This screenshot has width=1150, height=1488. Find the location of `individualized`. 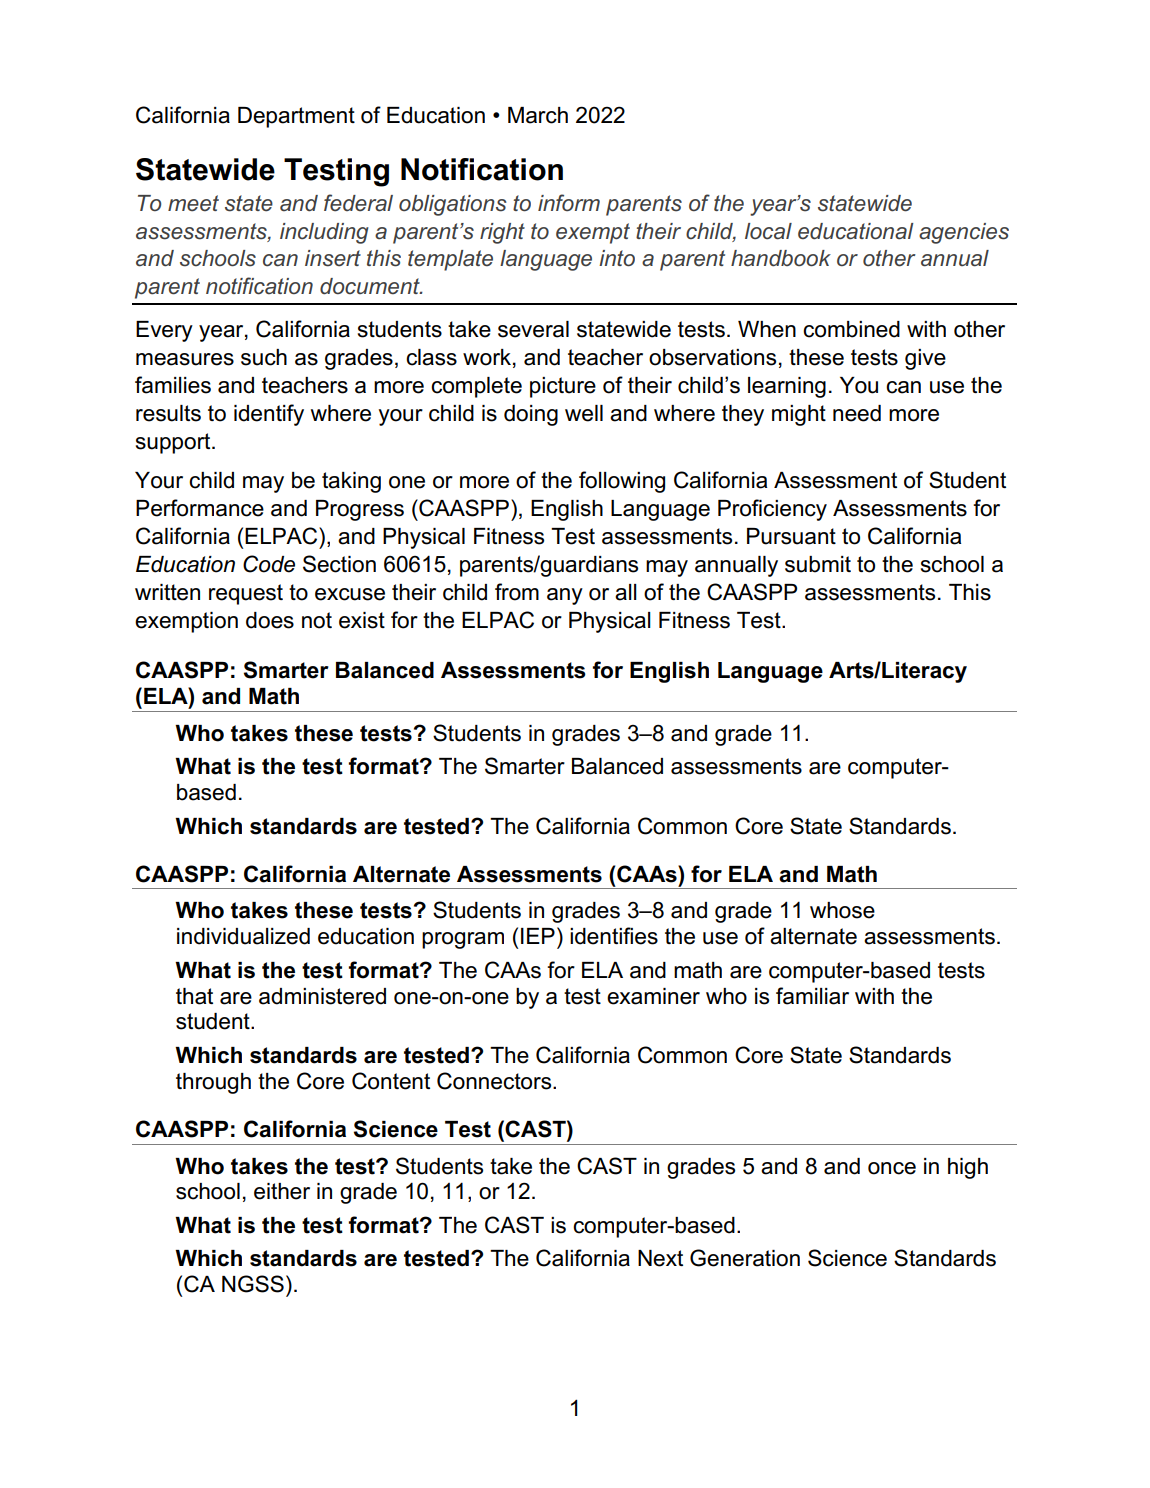

individualized is located at coordinates (243, 936).
